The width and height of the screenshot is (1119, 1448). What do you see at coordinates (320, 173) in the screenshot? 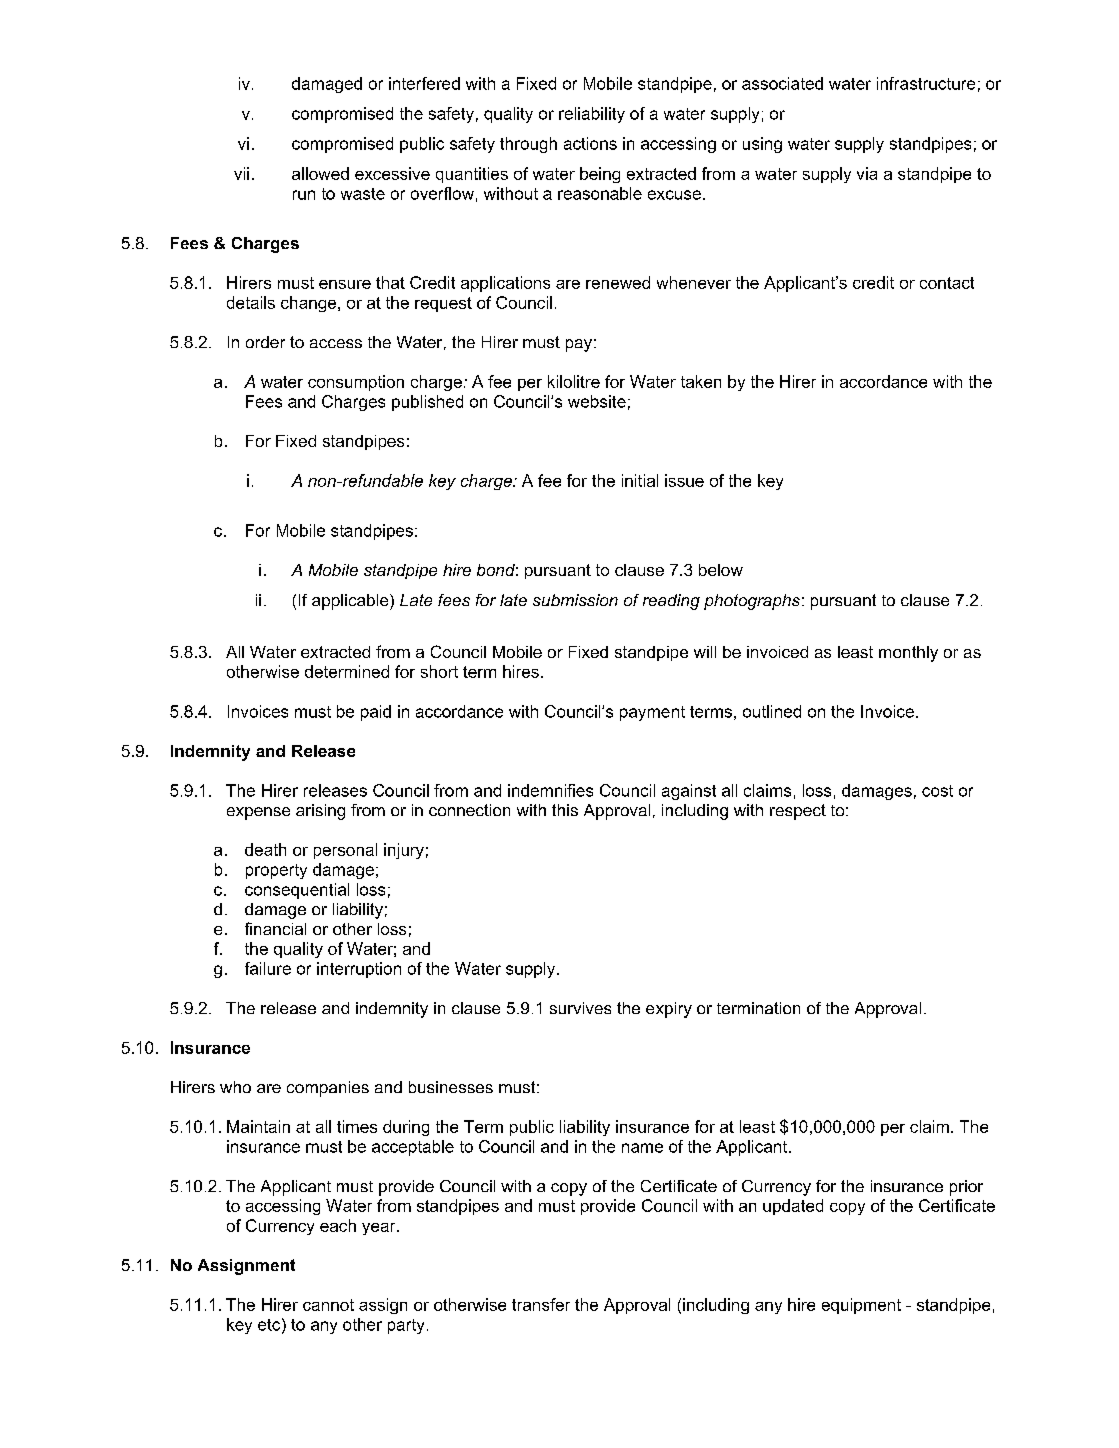
I see `allowed` at bounding box center [320, 173].
